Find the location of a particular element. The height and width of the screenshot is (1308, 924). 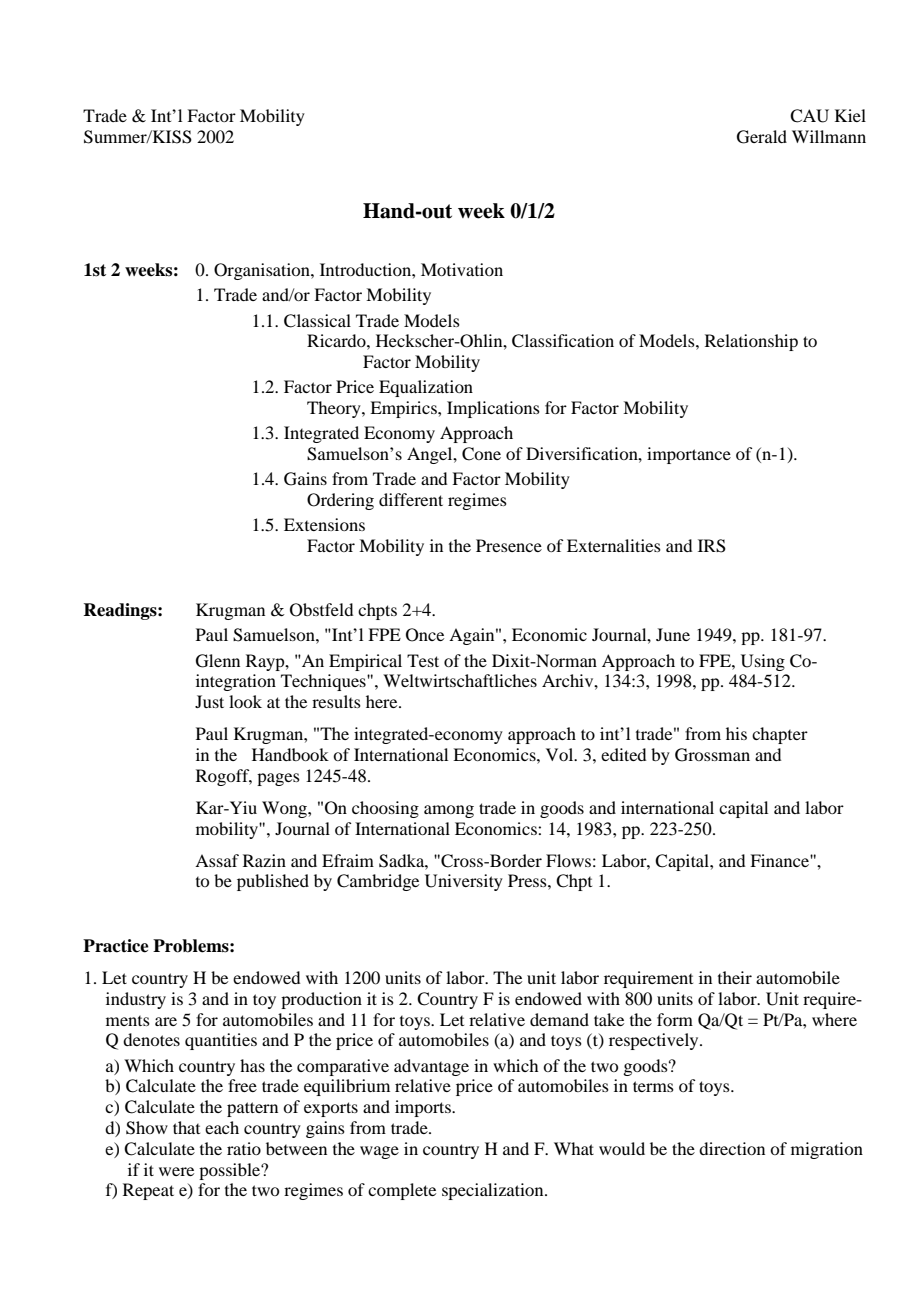

Gerald is located at coordinates (762, 137).
